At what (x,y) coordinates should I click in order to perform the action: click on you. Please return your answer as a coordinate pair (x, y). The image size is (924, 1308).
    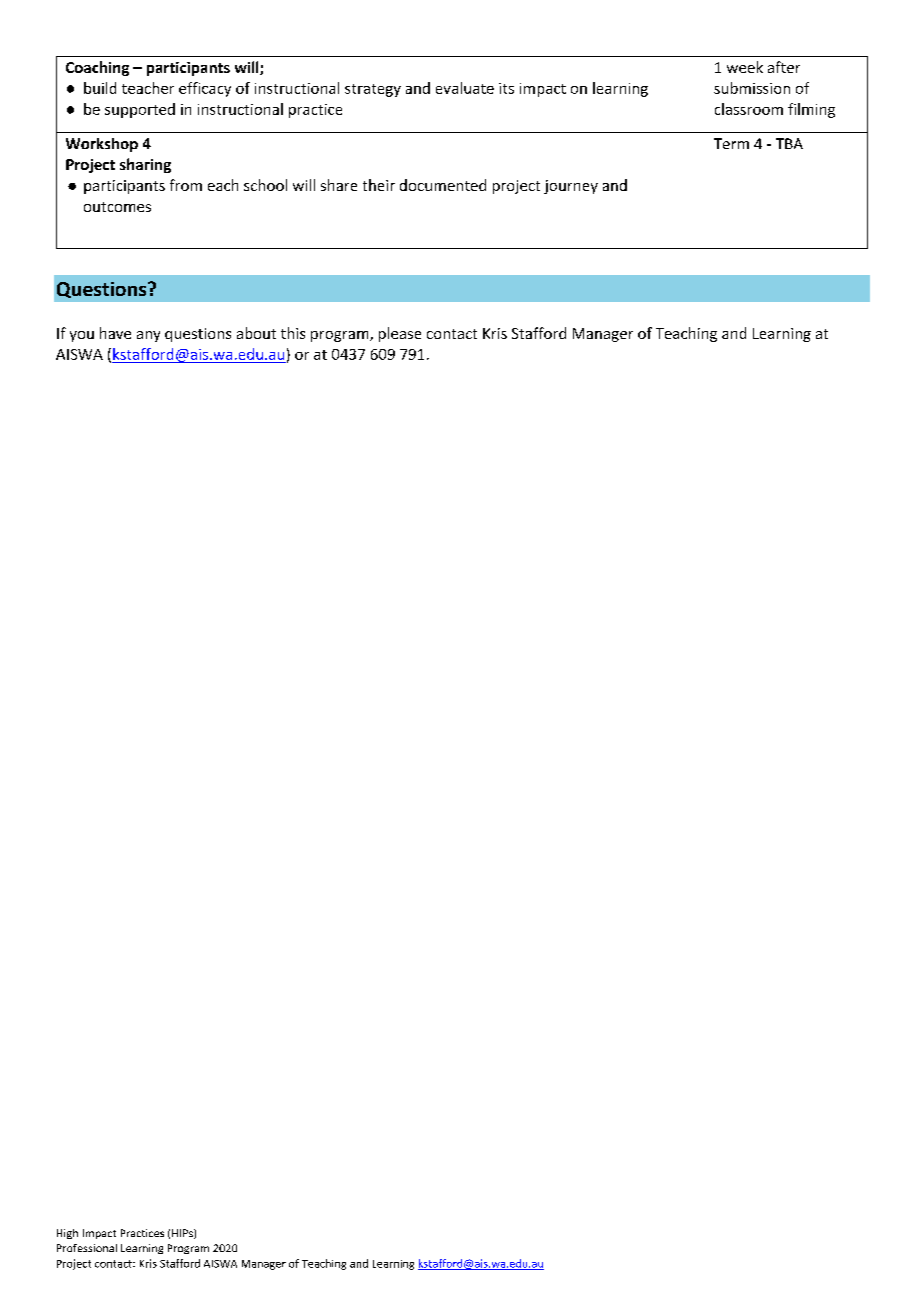
    Looking at the image, I should click on (82, 336).
